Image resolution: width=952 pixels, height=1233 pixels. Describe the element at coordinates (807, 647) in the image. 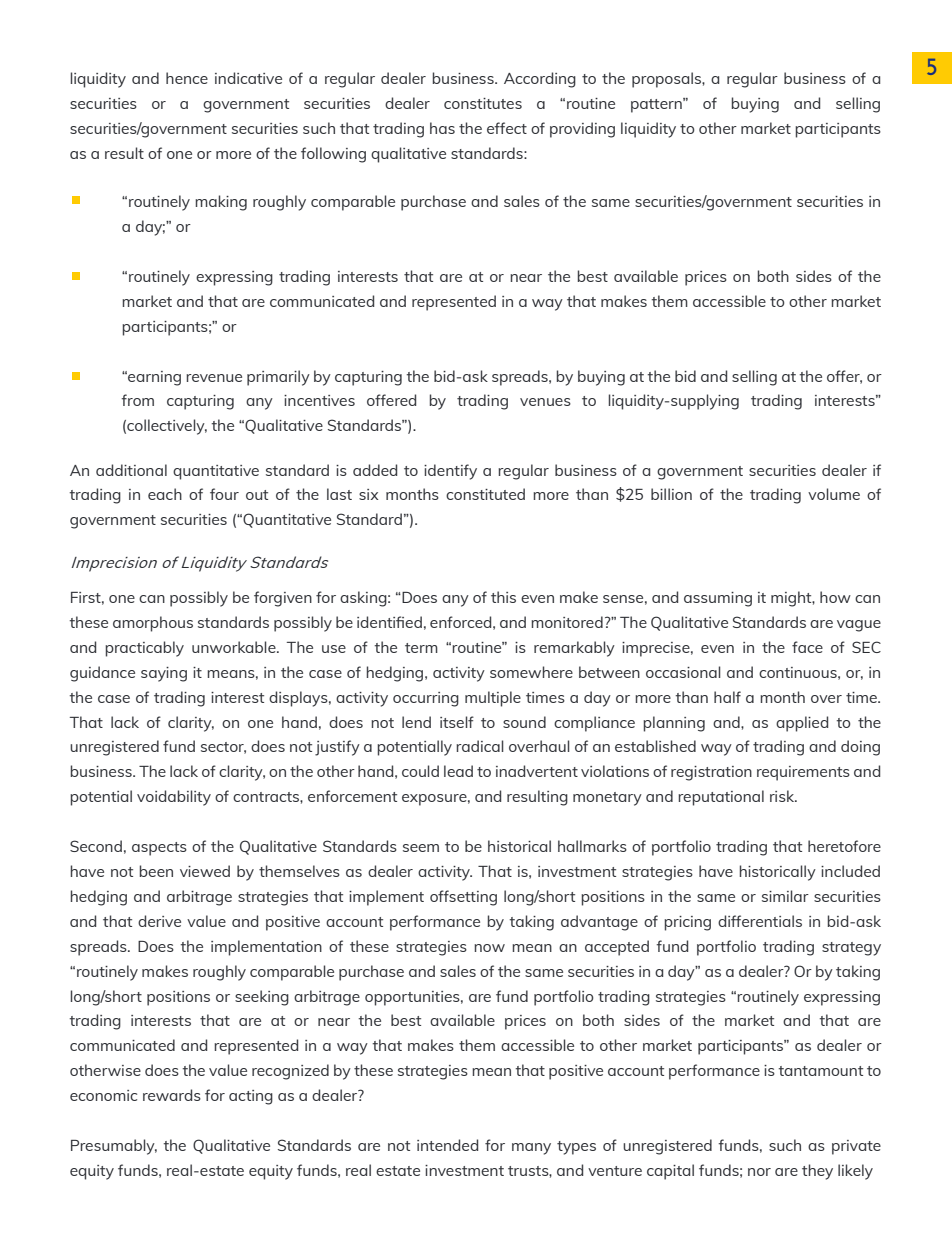

I see `face` at that location.
